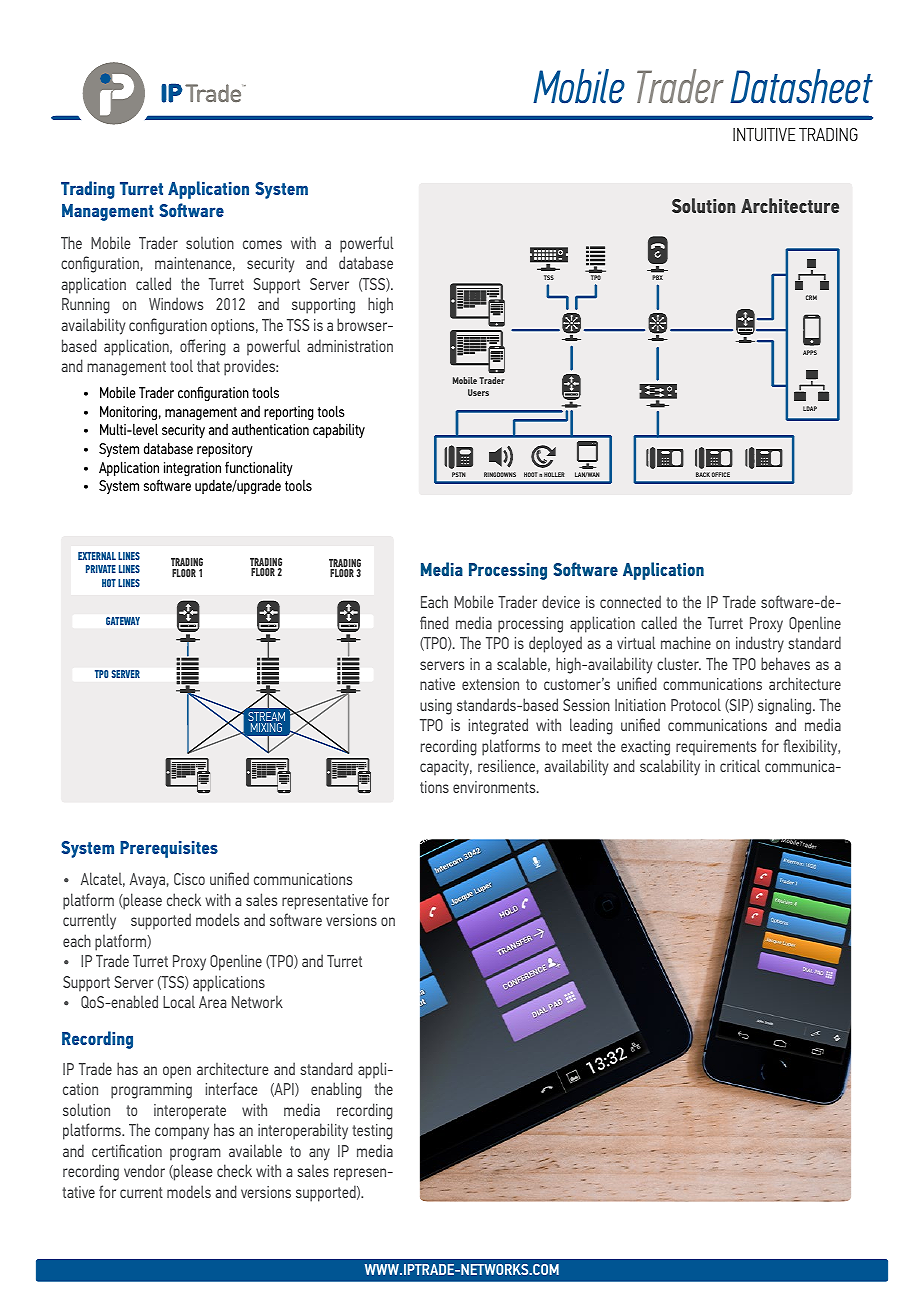 The height and width of the screenshot is (1308, 924). Describe the element at coordinates (437, 684) in the screenshot. I see `native` at that location.
